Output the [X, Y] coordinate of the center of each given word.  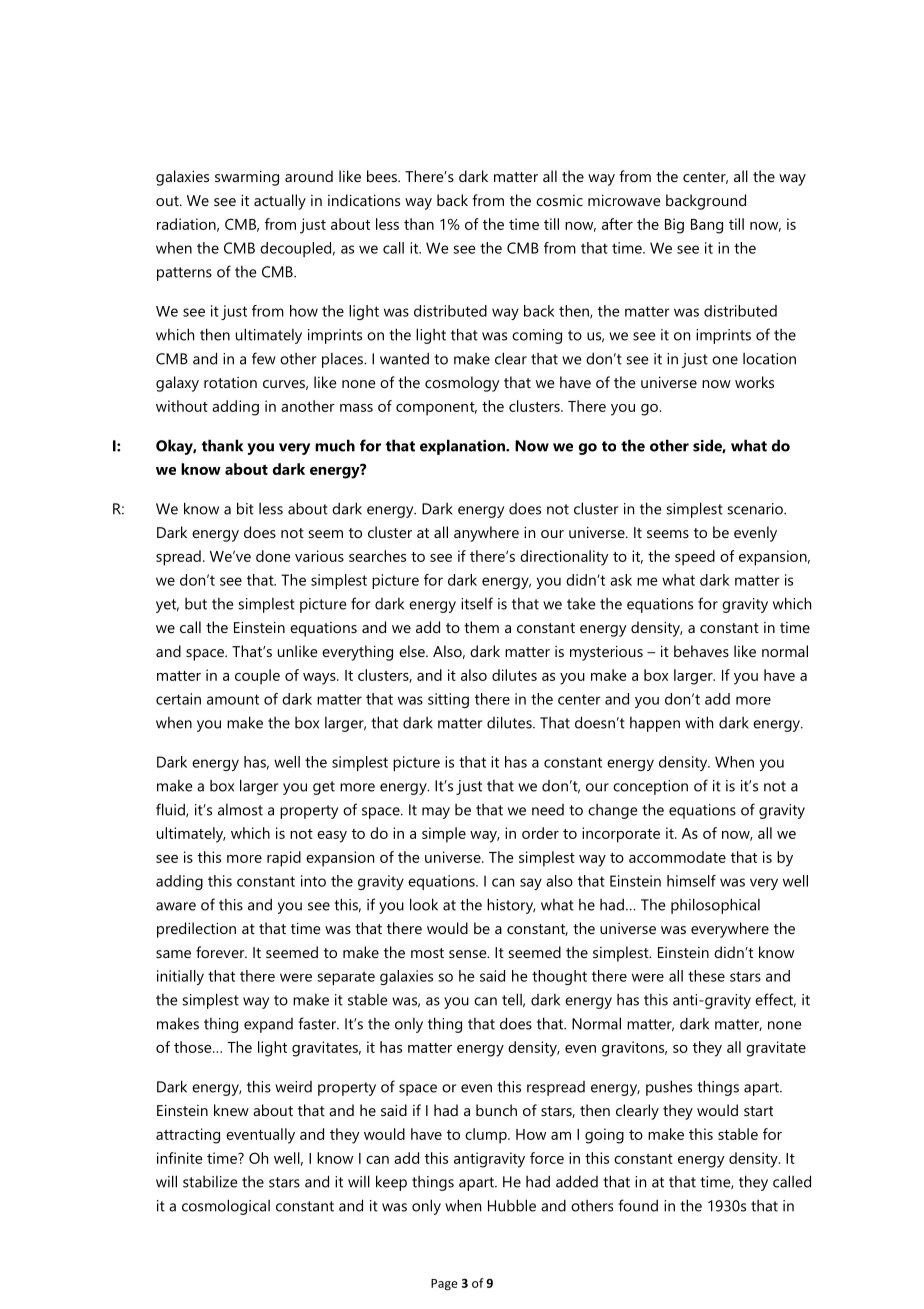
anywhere [486, 534]
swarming [247, 178]
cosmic [559, 200]
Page [444, 1285]
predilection [196, 930]
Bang [707, 226]
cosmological [226, 1207]
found [638, 1205]
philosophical [715, 906]
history [511, 906]
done [273, 556]
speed [695, 558]
